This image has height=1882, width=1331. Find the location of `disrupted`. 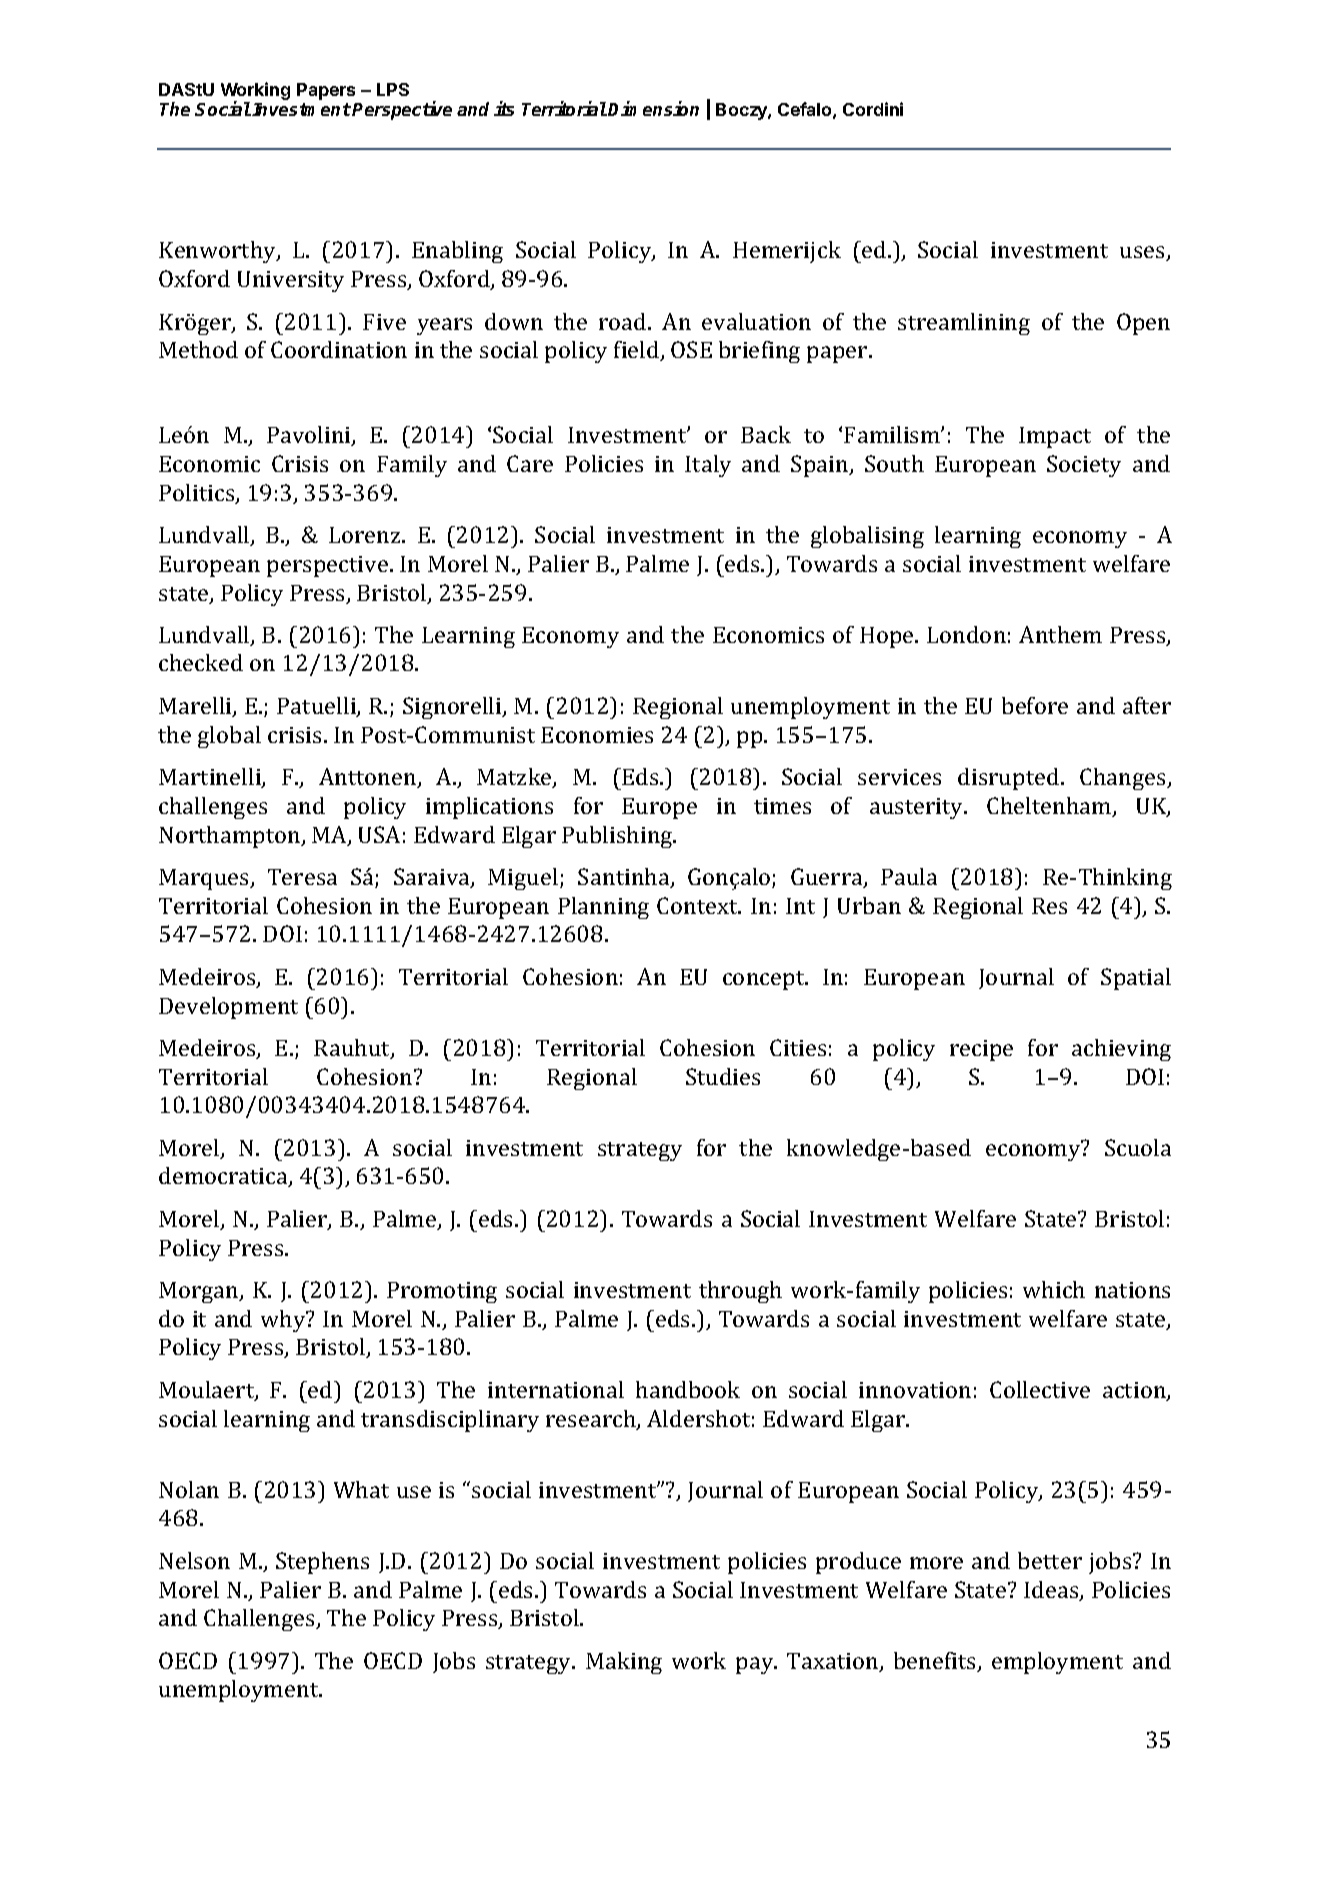

disrupted is located at coordinates (1010, 779).
